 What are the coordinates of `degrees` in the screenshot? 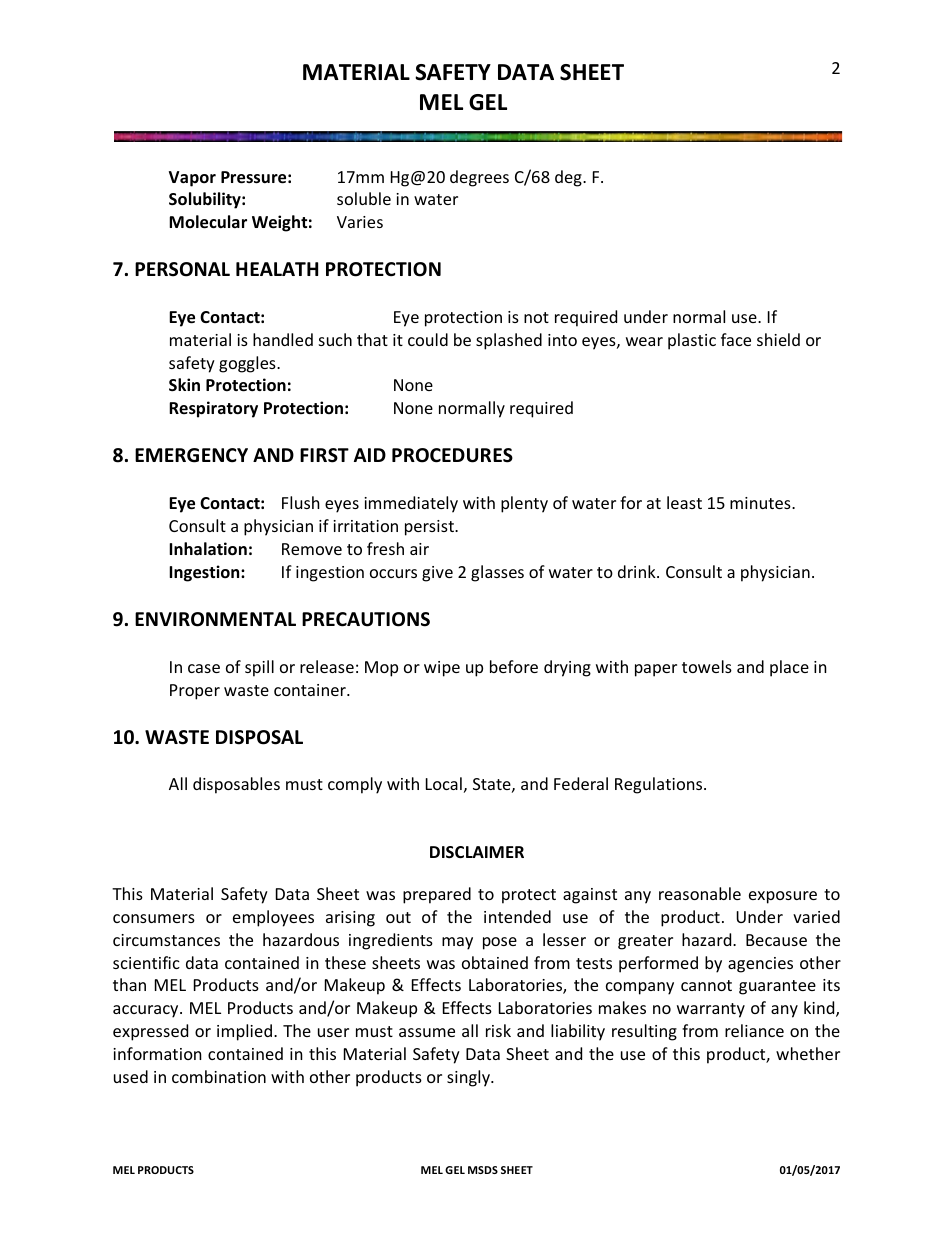 It's located at (479, 178).
